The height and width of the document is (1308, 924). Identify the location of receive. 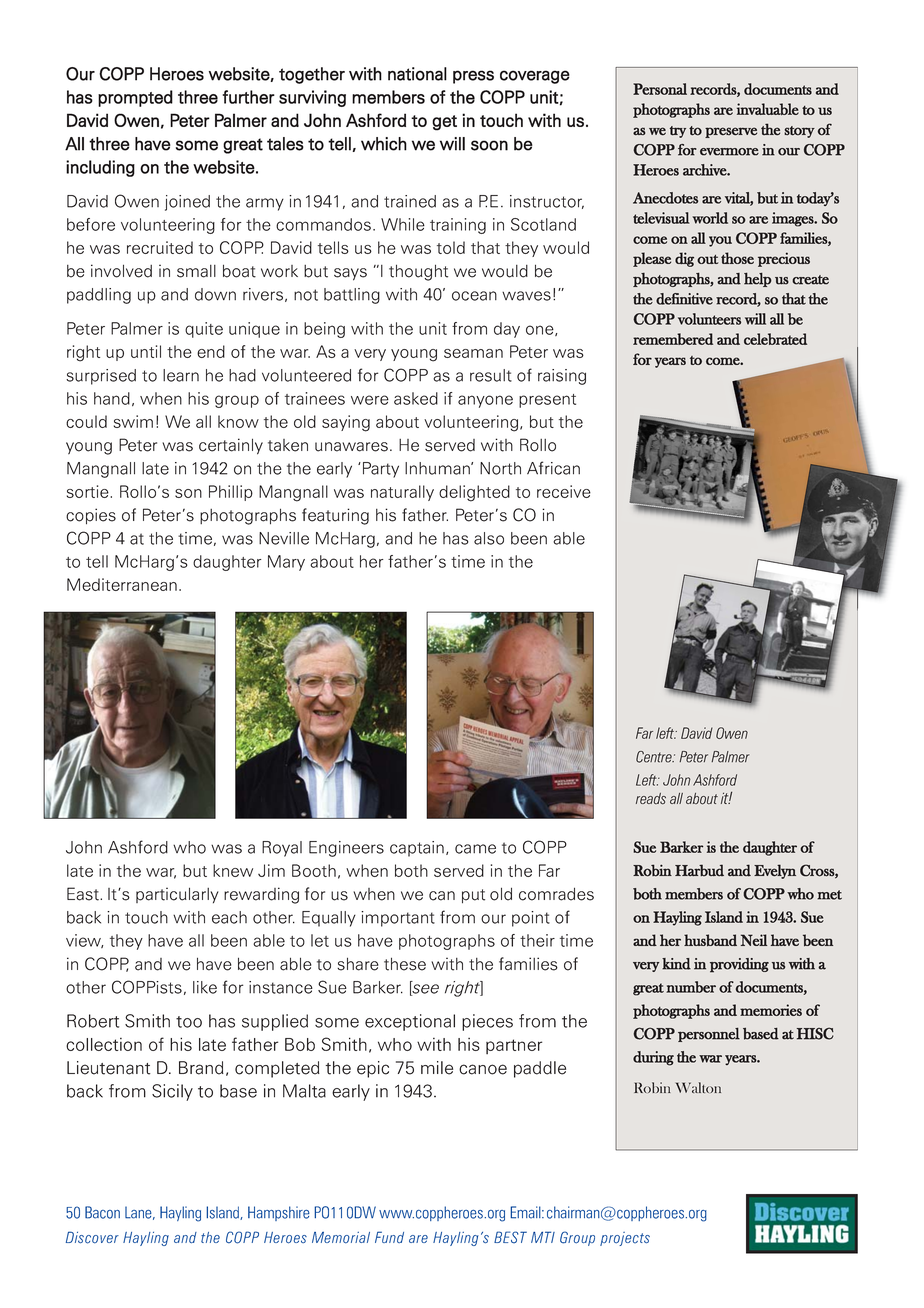
(564, 491).
